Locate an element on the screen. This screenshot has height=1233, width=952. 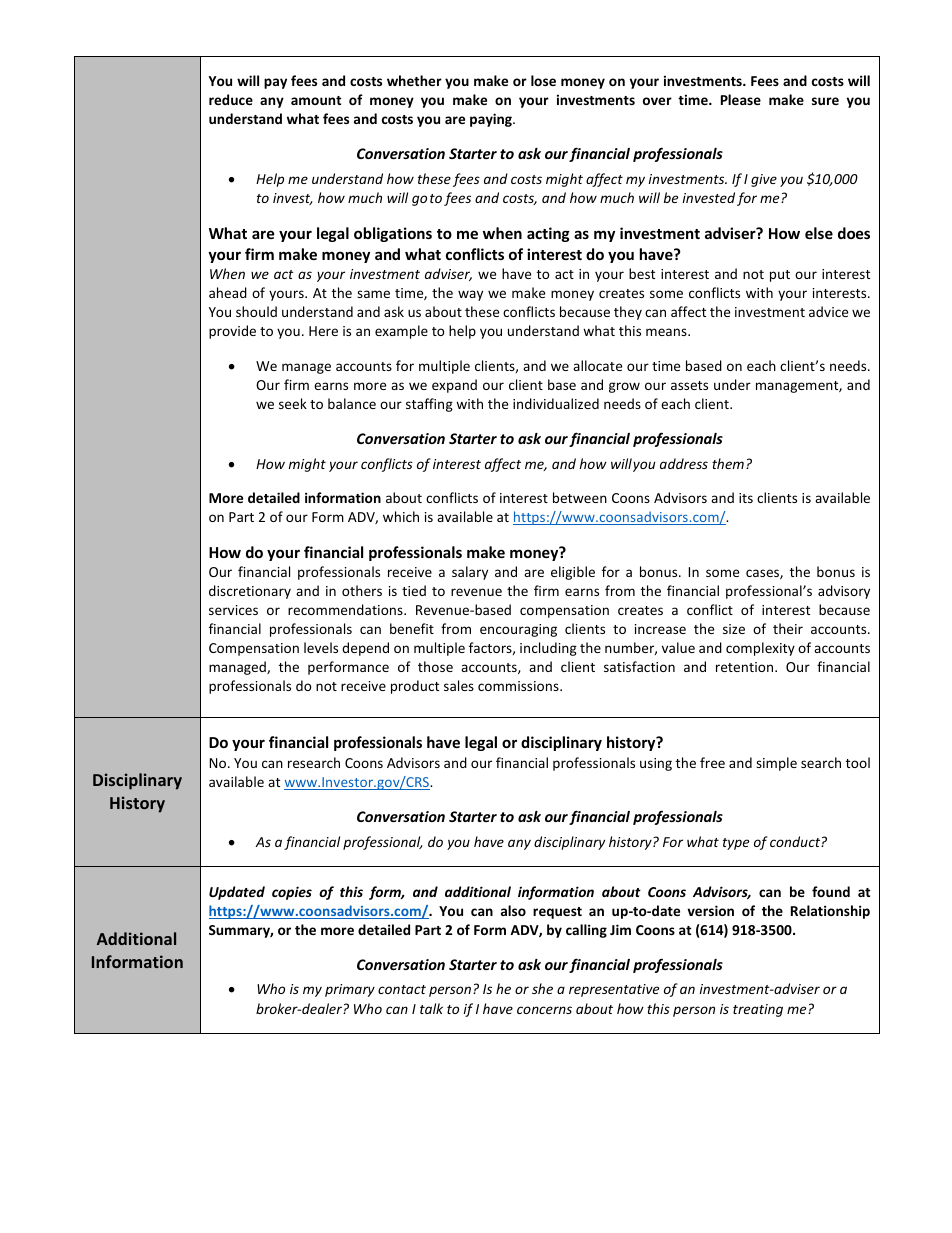
primary is located at coordinates (350, 990).
